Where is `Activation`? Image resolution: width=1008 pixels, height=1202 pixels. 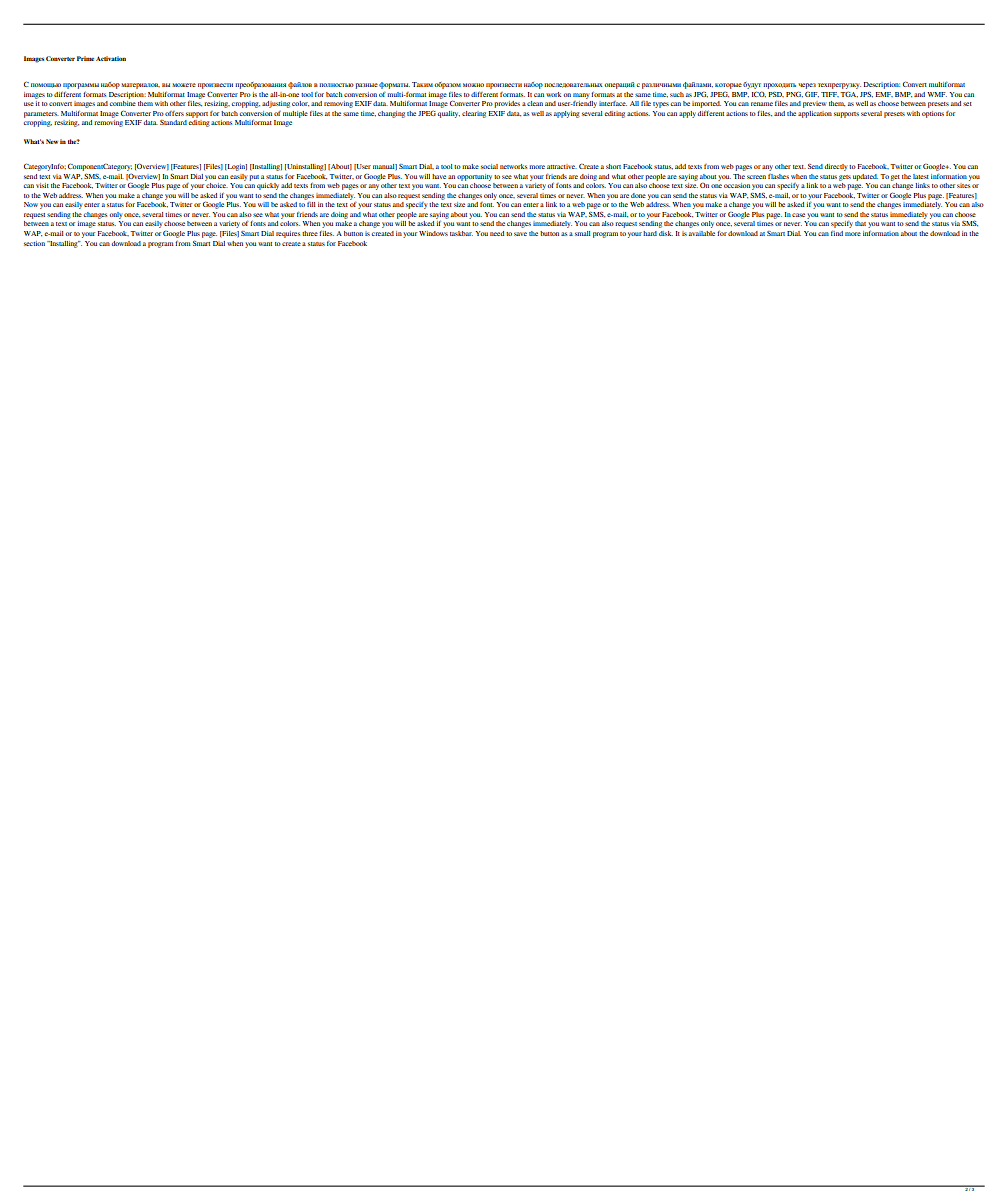 Activation is located at coordinates (111, 58).
